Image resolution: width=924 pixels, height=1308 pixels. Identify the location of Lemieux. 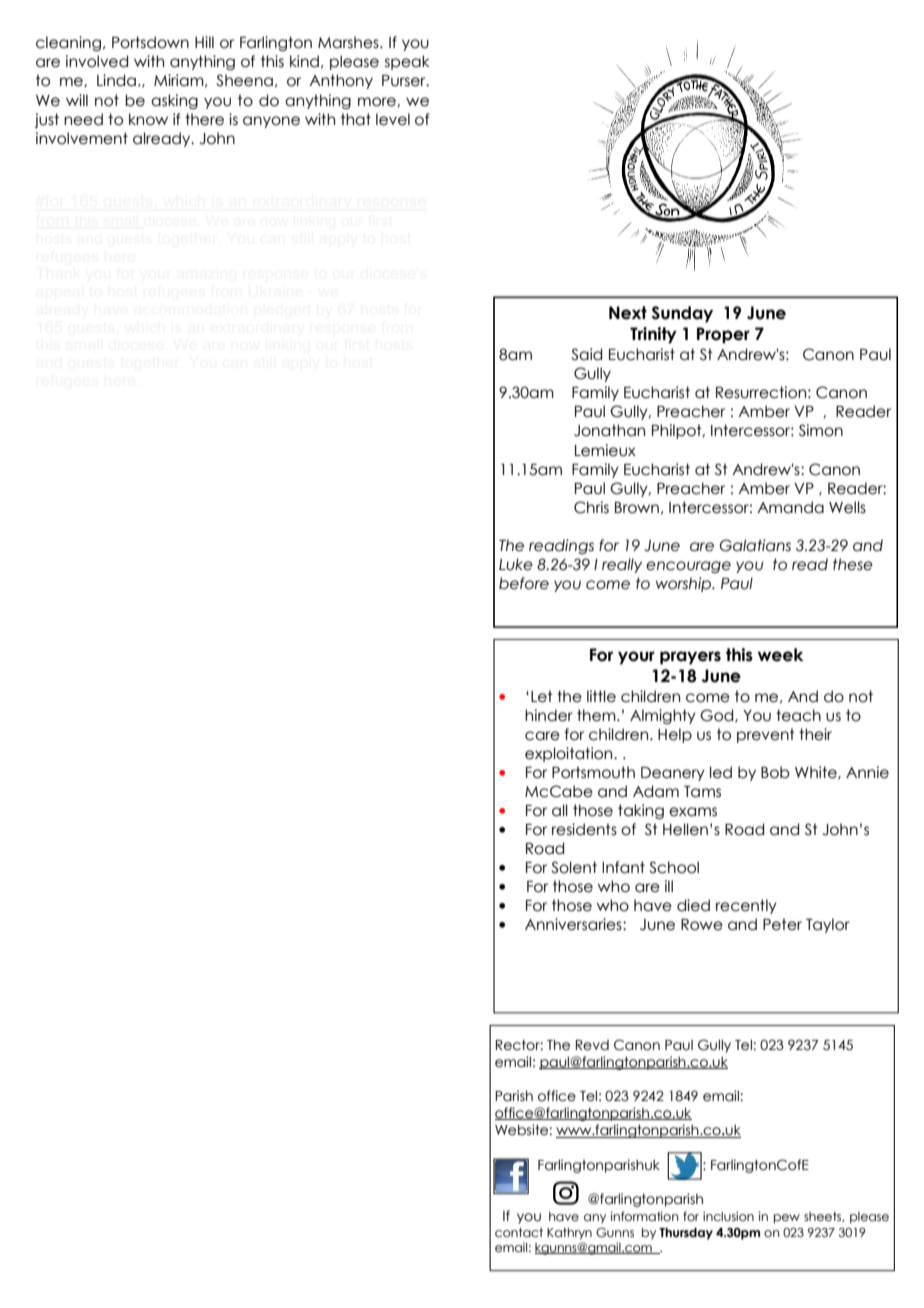
(605, 450).
